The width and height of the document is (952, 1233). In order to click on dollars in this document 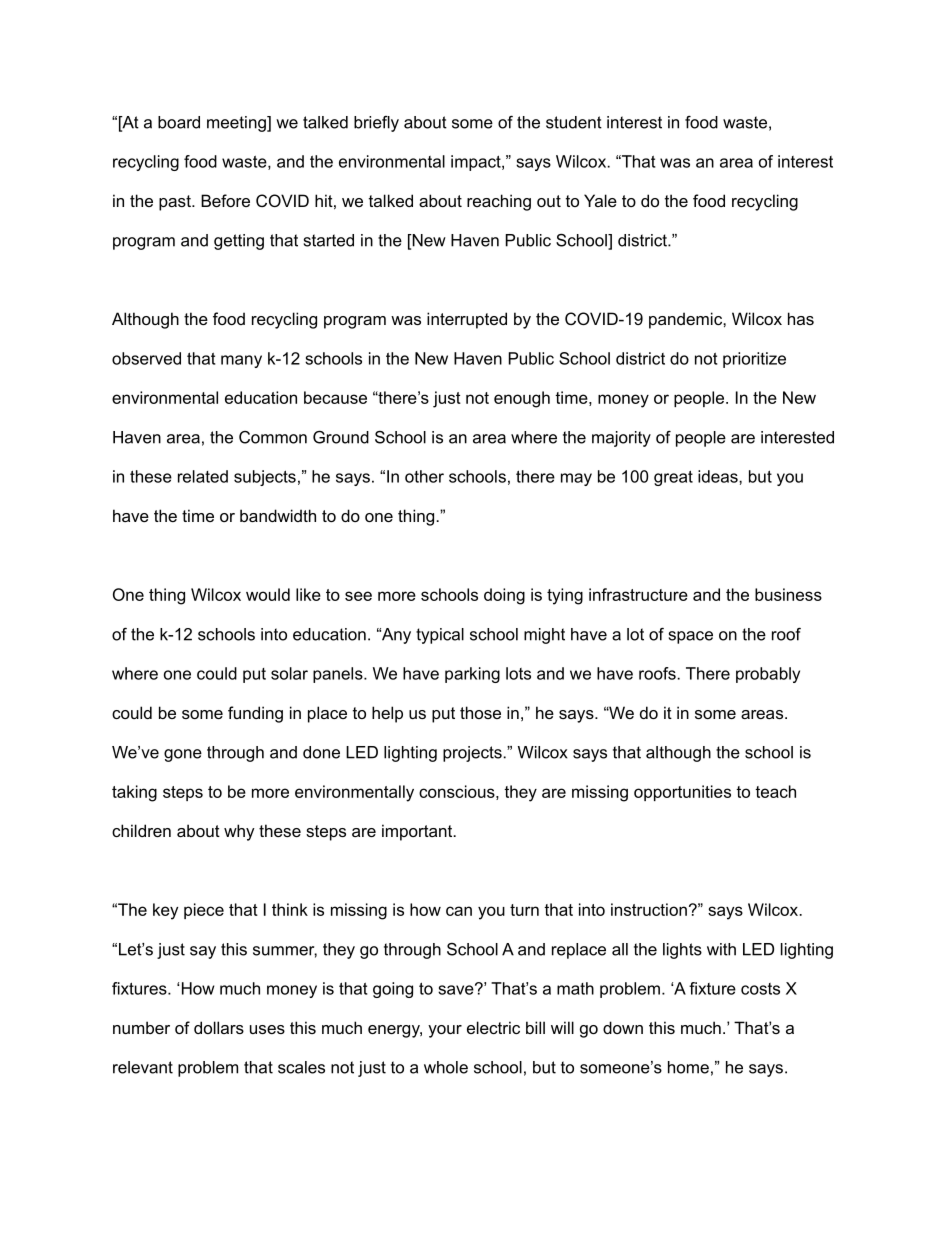, I will do `click(219, 1027)`.
